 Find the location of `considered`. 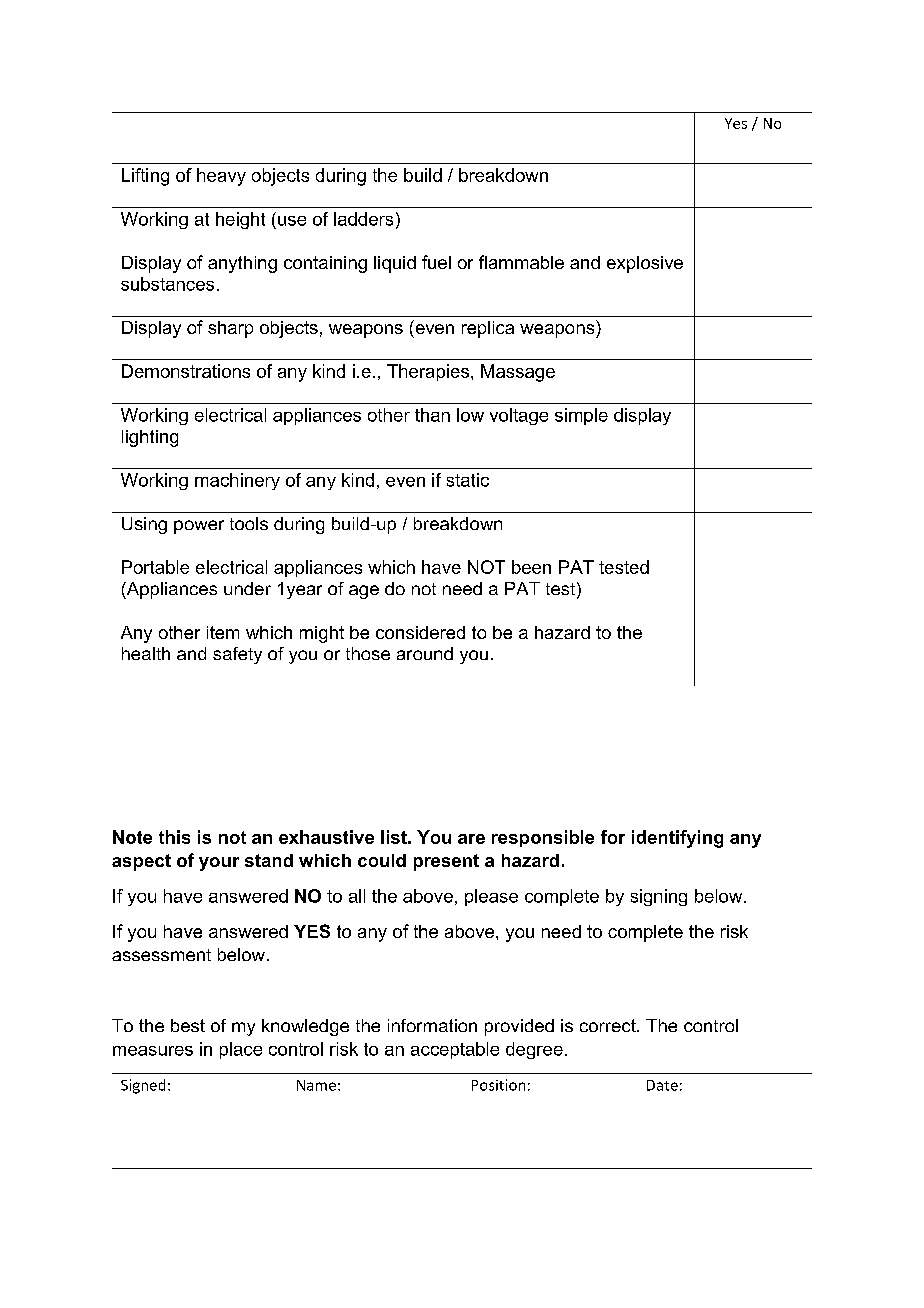

considered is located at coordinates (420, 632).
